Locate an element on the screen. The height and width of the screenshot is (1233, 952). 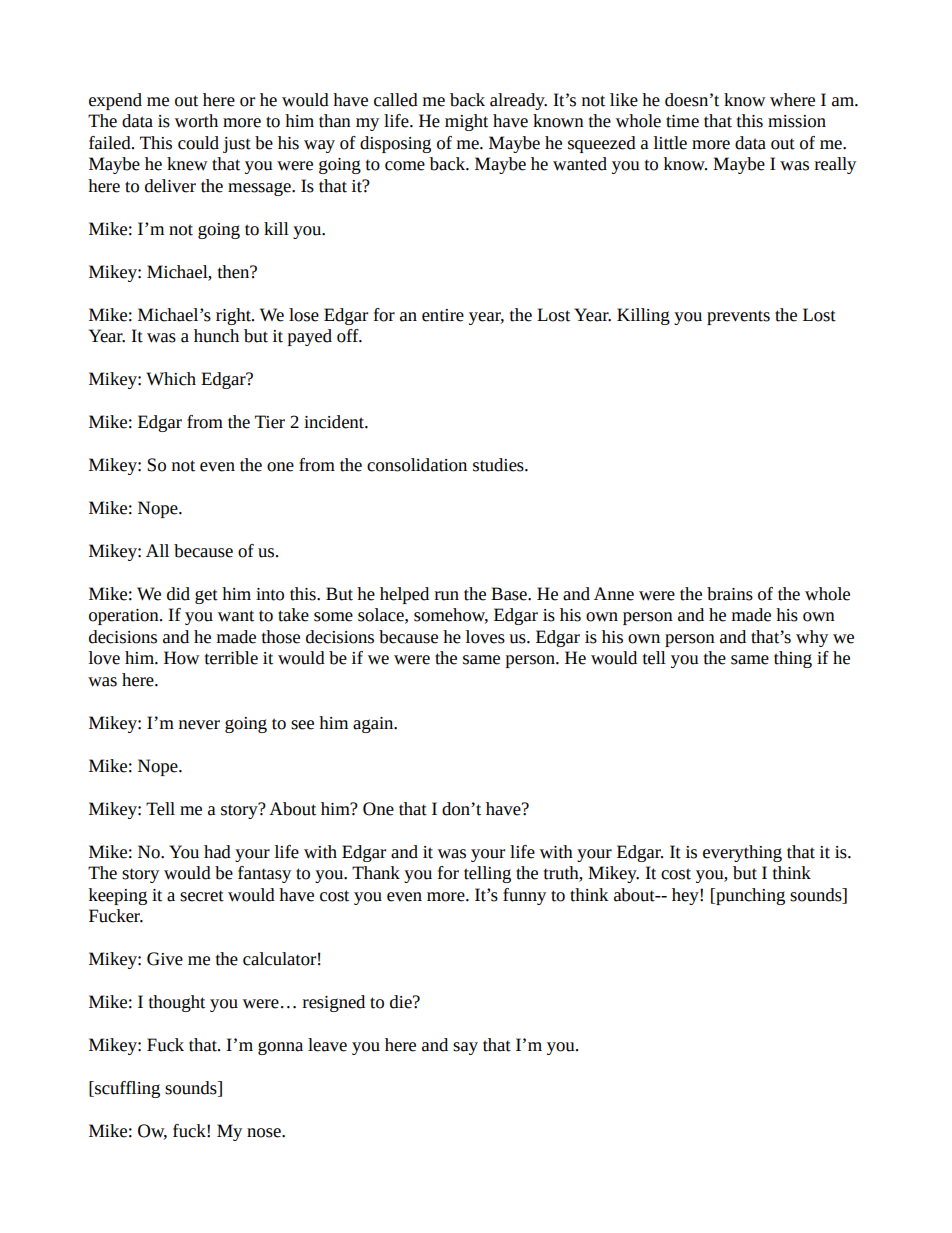
scuffling is located at coordinates (126, 1089).
